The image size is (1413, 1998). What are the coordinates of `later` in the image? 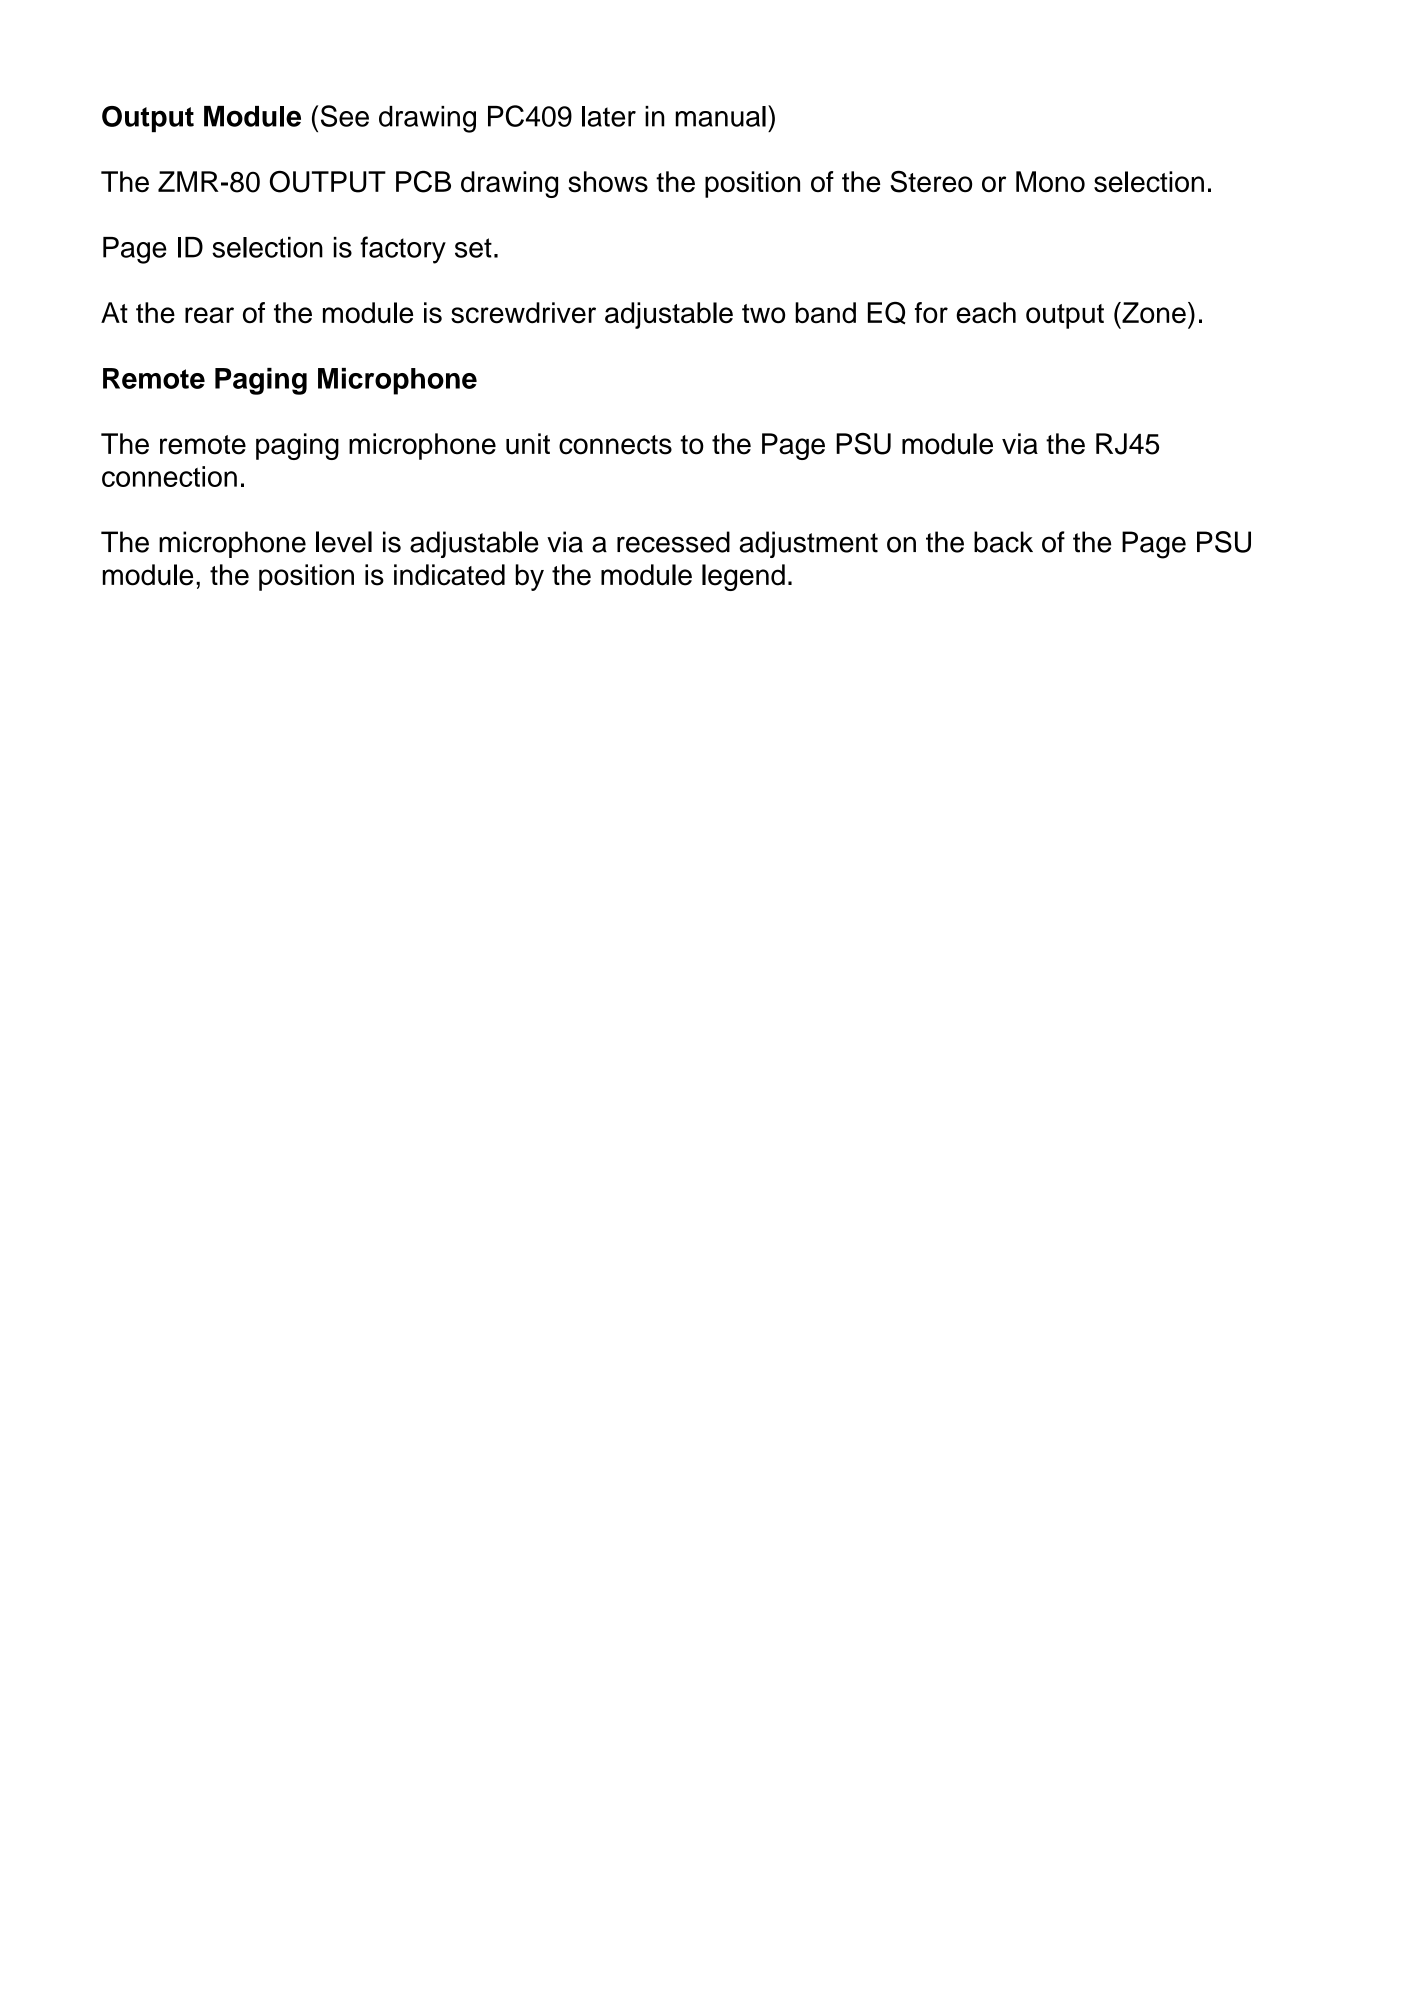 It's located at (609, 116).
